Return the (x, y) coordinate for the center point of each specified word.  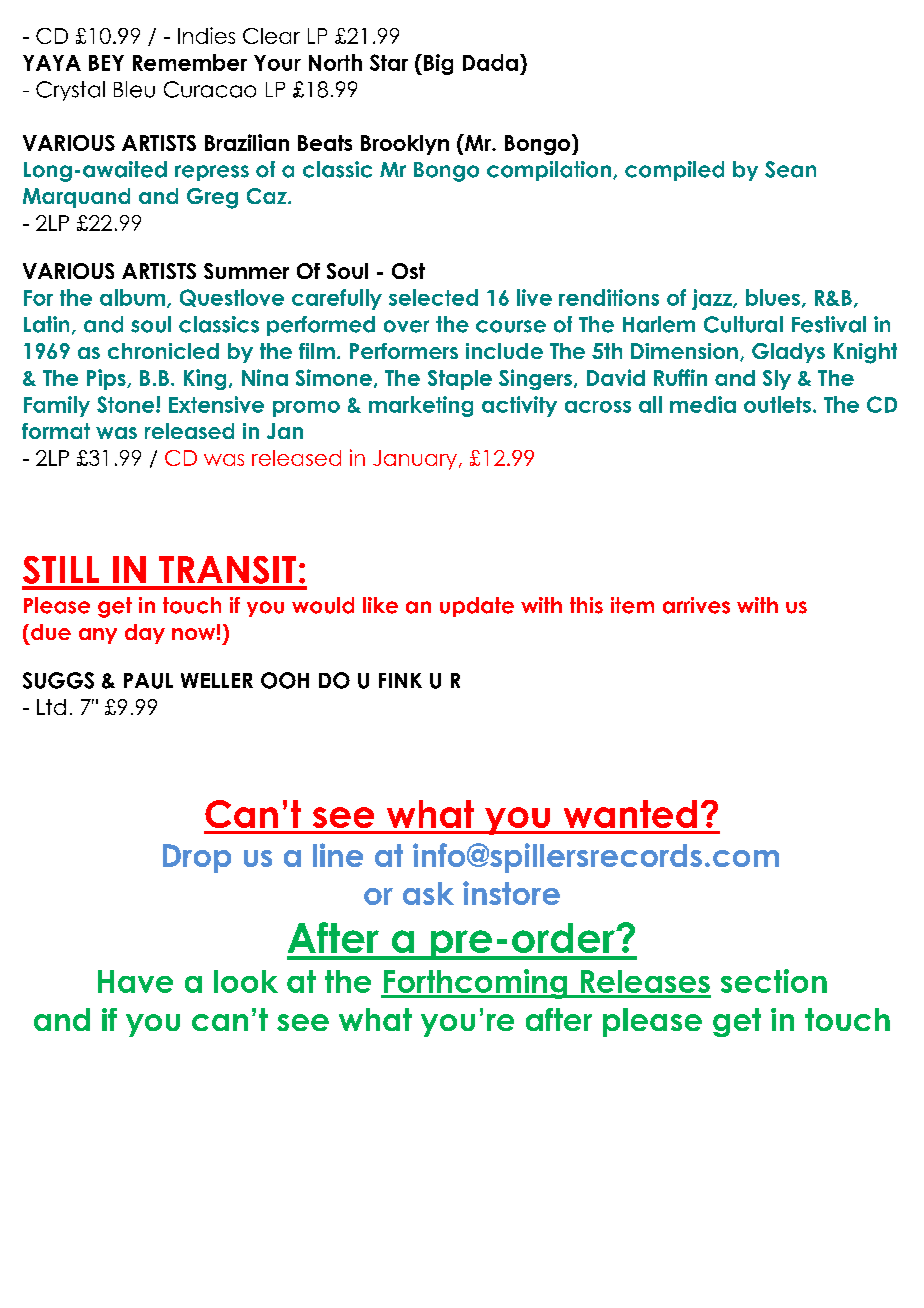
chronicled (163, 351)
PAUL (148, 681)
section (774, 981)
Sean (790, 169)
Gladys (788, 353)
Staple (460, 380)
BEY (106, 63)
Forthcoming (475, 984)
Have (135, 981)
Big (438, 64)
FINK (400, 680)
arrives (696, 605)
